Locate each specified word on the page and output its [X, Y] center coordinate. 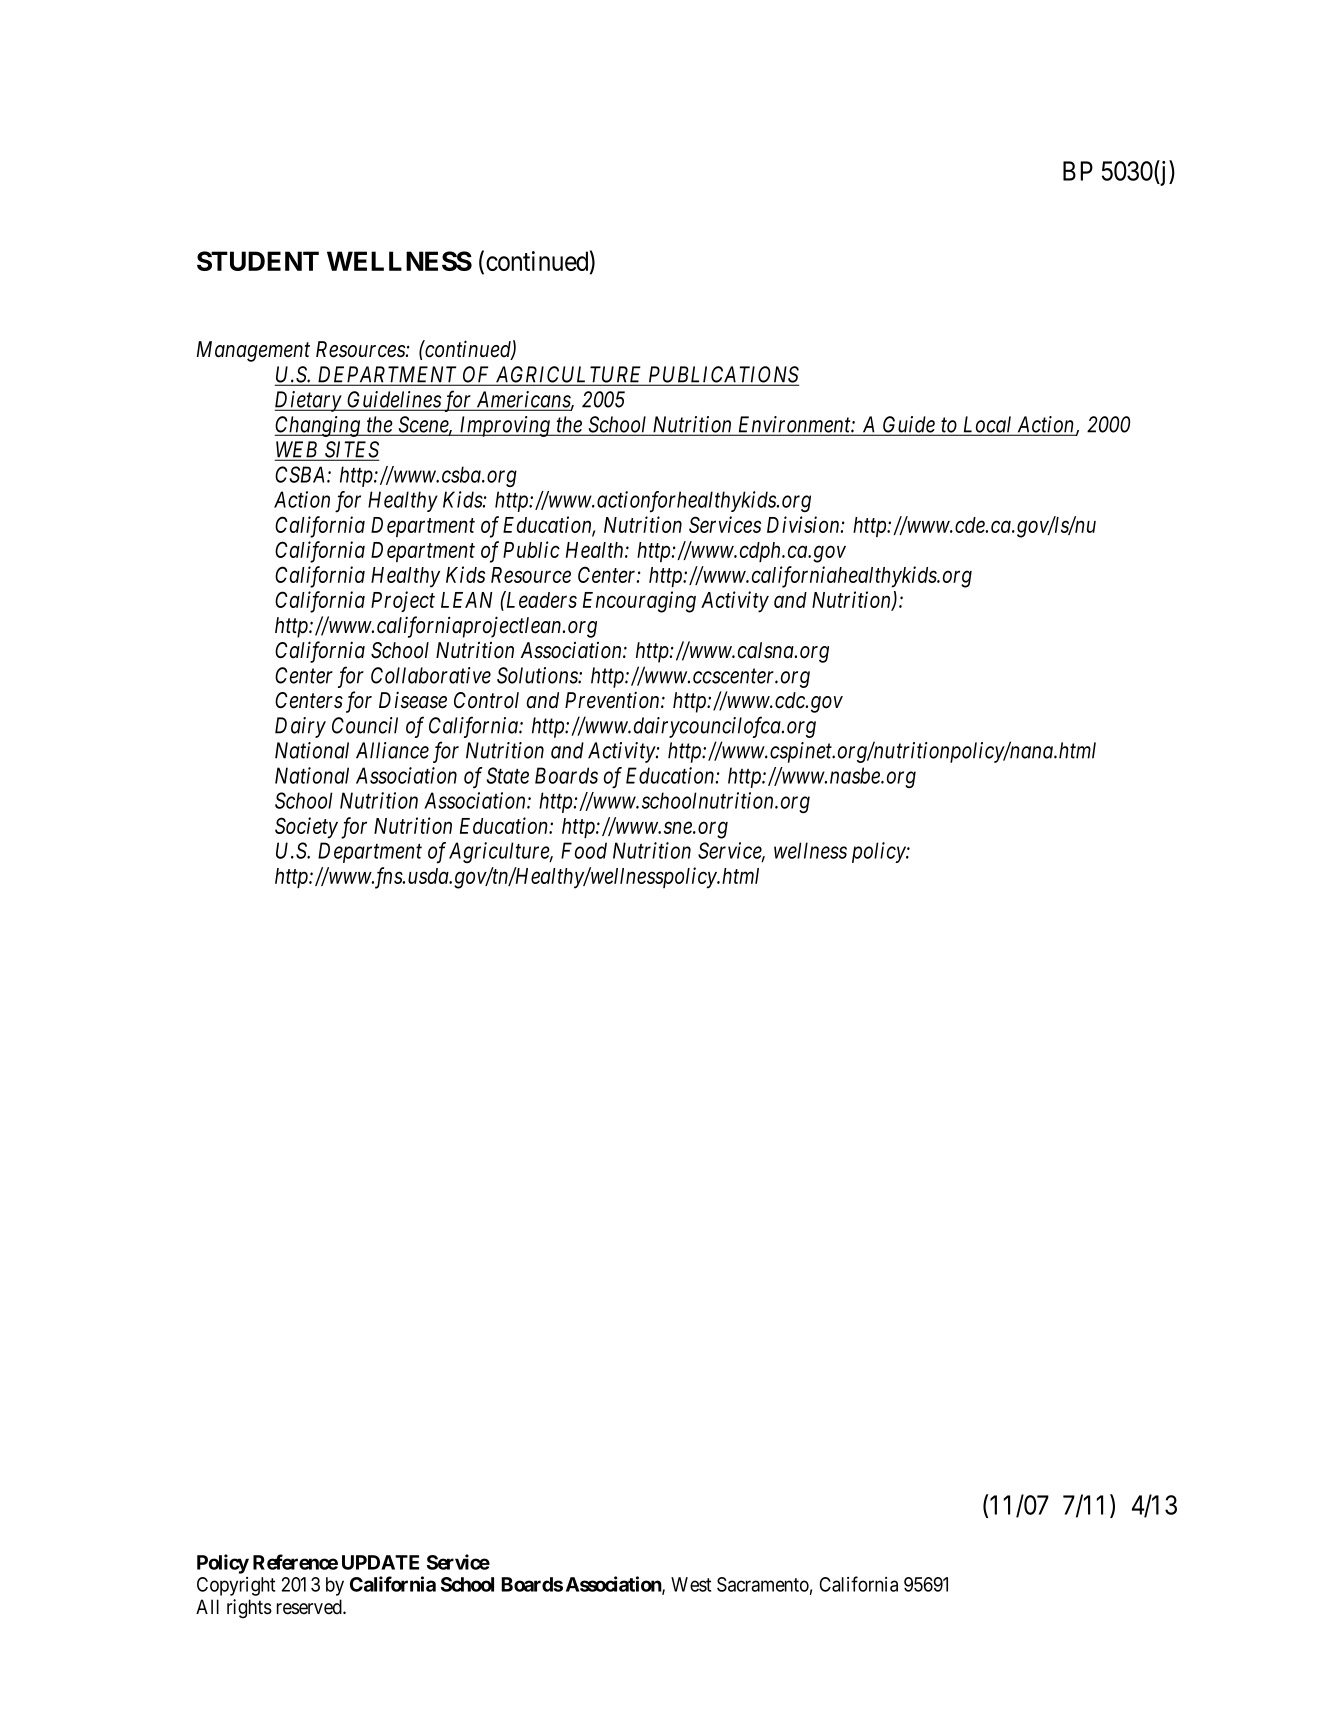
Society [306, 828]
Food [584, 850]
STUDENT [258, 261]
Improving [504, 426]
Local [987, 425]
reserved [310, 1607]
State [508, 775]
